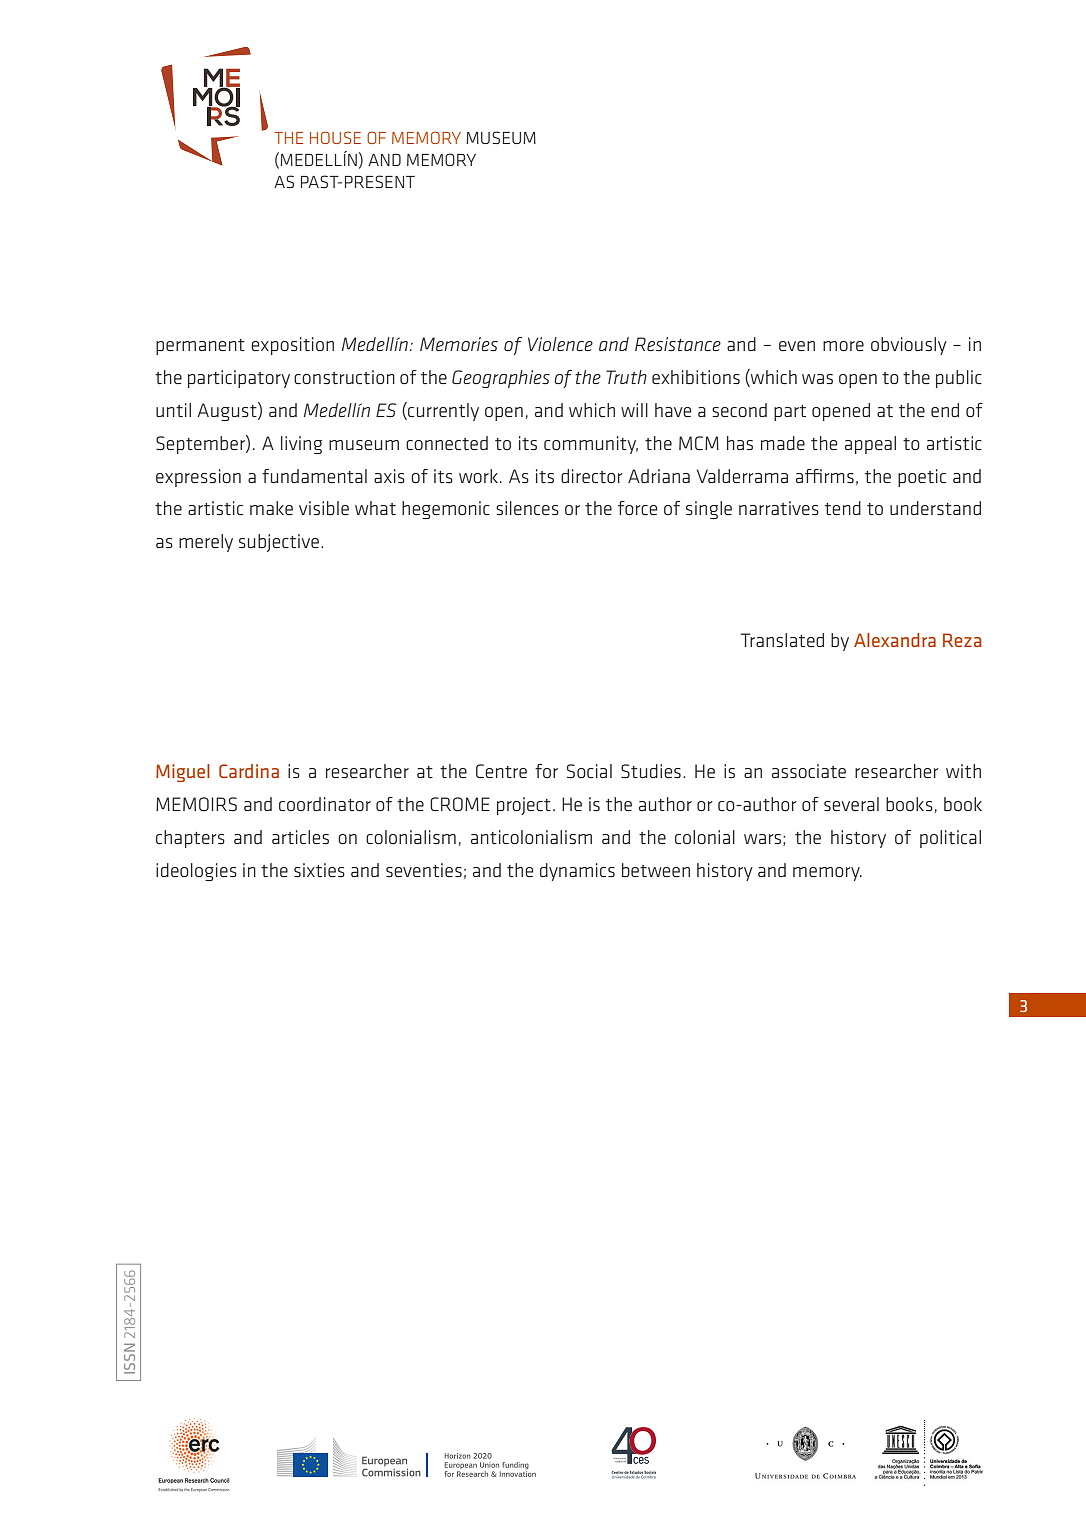 Image resolution: width=1086 pixels, height=1536 pixels. I want to click on tend, so click(843, 508).
